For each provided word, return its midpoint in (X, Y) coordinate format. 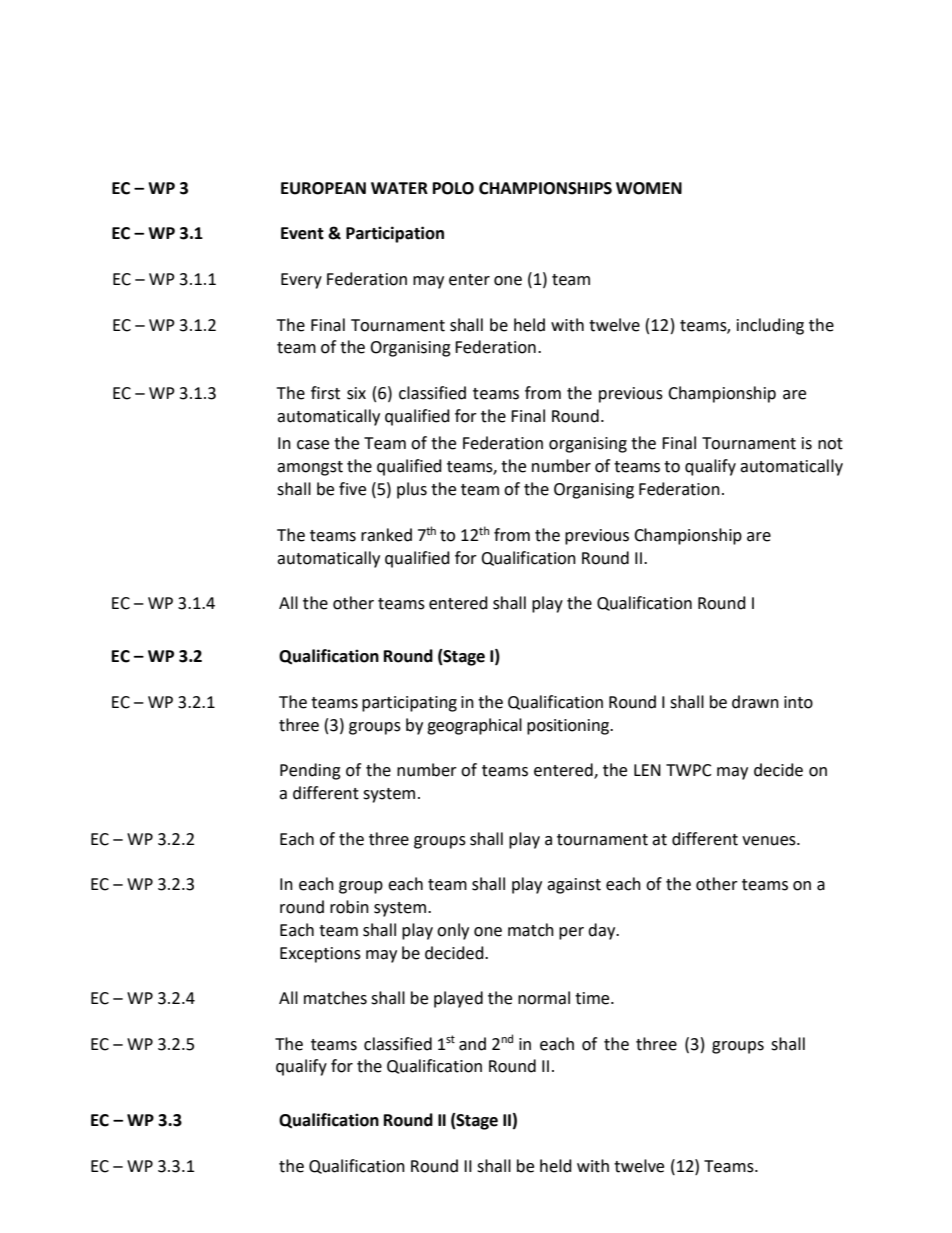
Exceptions (320, 955)
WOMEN (649, 188)
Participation (395, 234)
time (593, 998)
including (770, 326)
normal (544, 998)
